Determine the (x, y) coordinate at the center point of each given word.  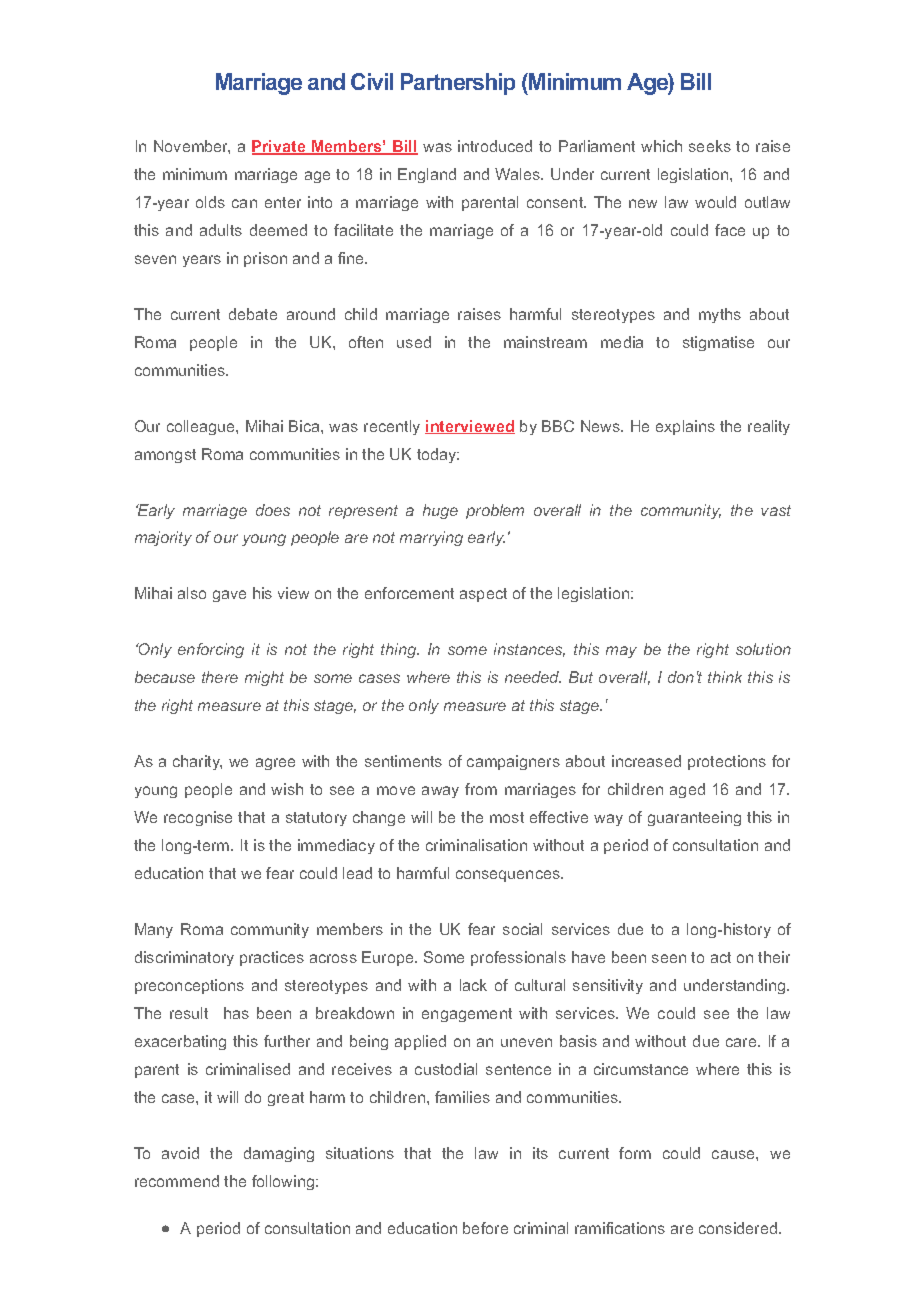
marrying (431, 538)
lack (473, 985)
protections (727, 762)
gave (229, 596)
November (192, 147)
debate (253, 314)
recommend (177, 1181)
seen (669, 958)
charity (197, 762)
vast (776, 510)
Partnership (458, 84)
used (414, 342)
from (481, 789)
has (236, 1013)
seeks (710, 146)
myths (720, 315)
